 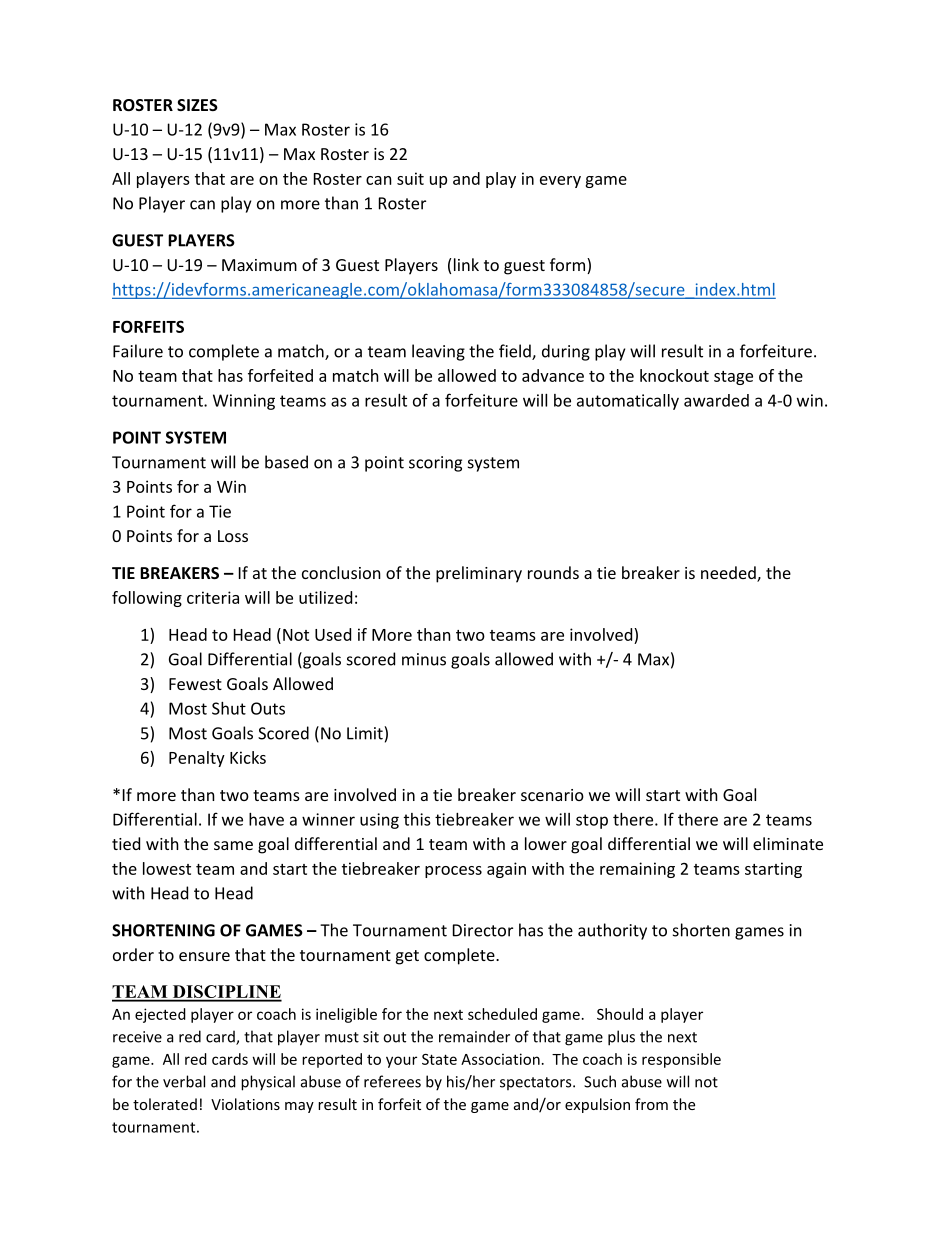 What do you see at coordinates (410, 178) in the screenshot?
I see `suit` at bounding box center [410, 178].
